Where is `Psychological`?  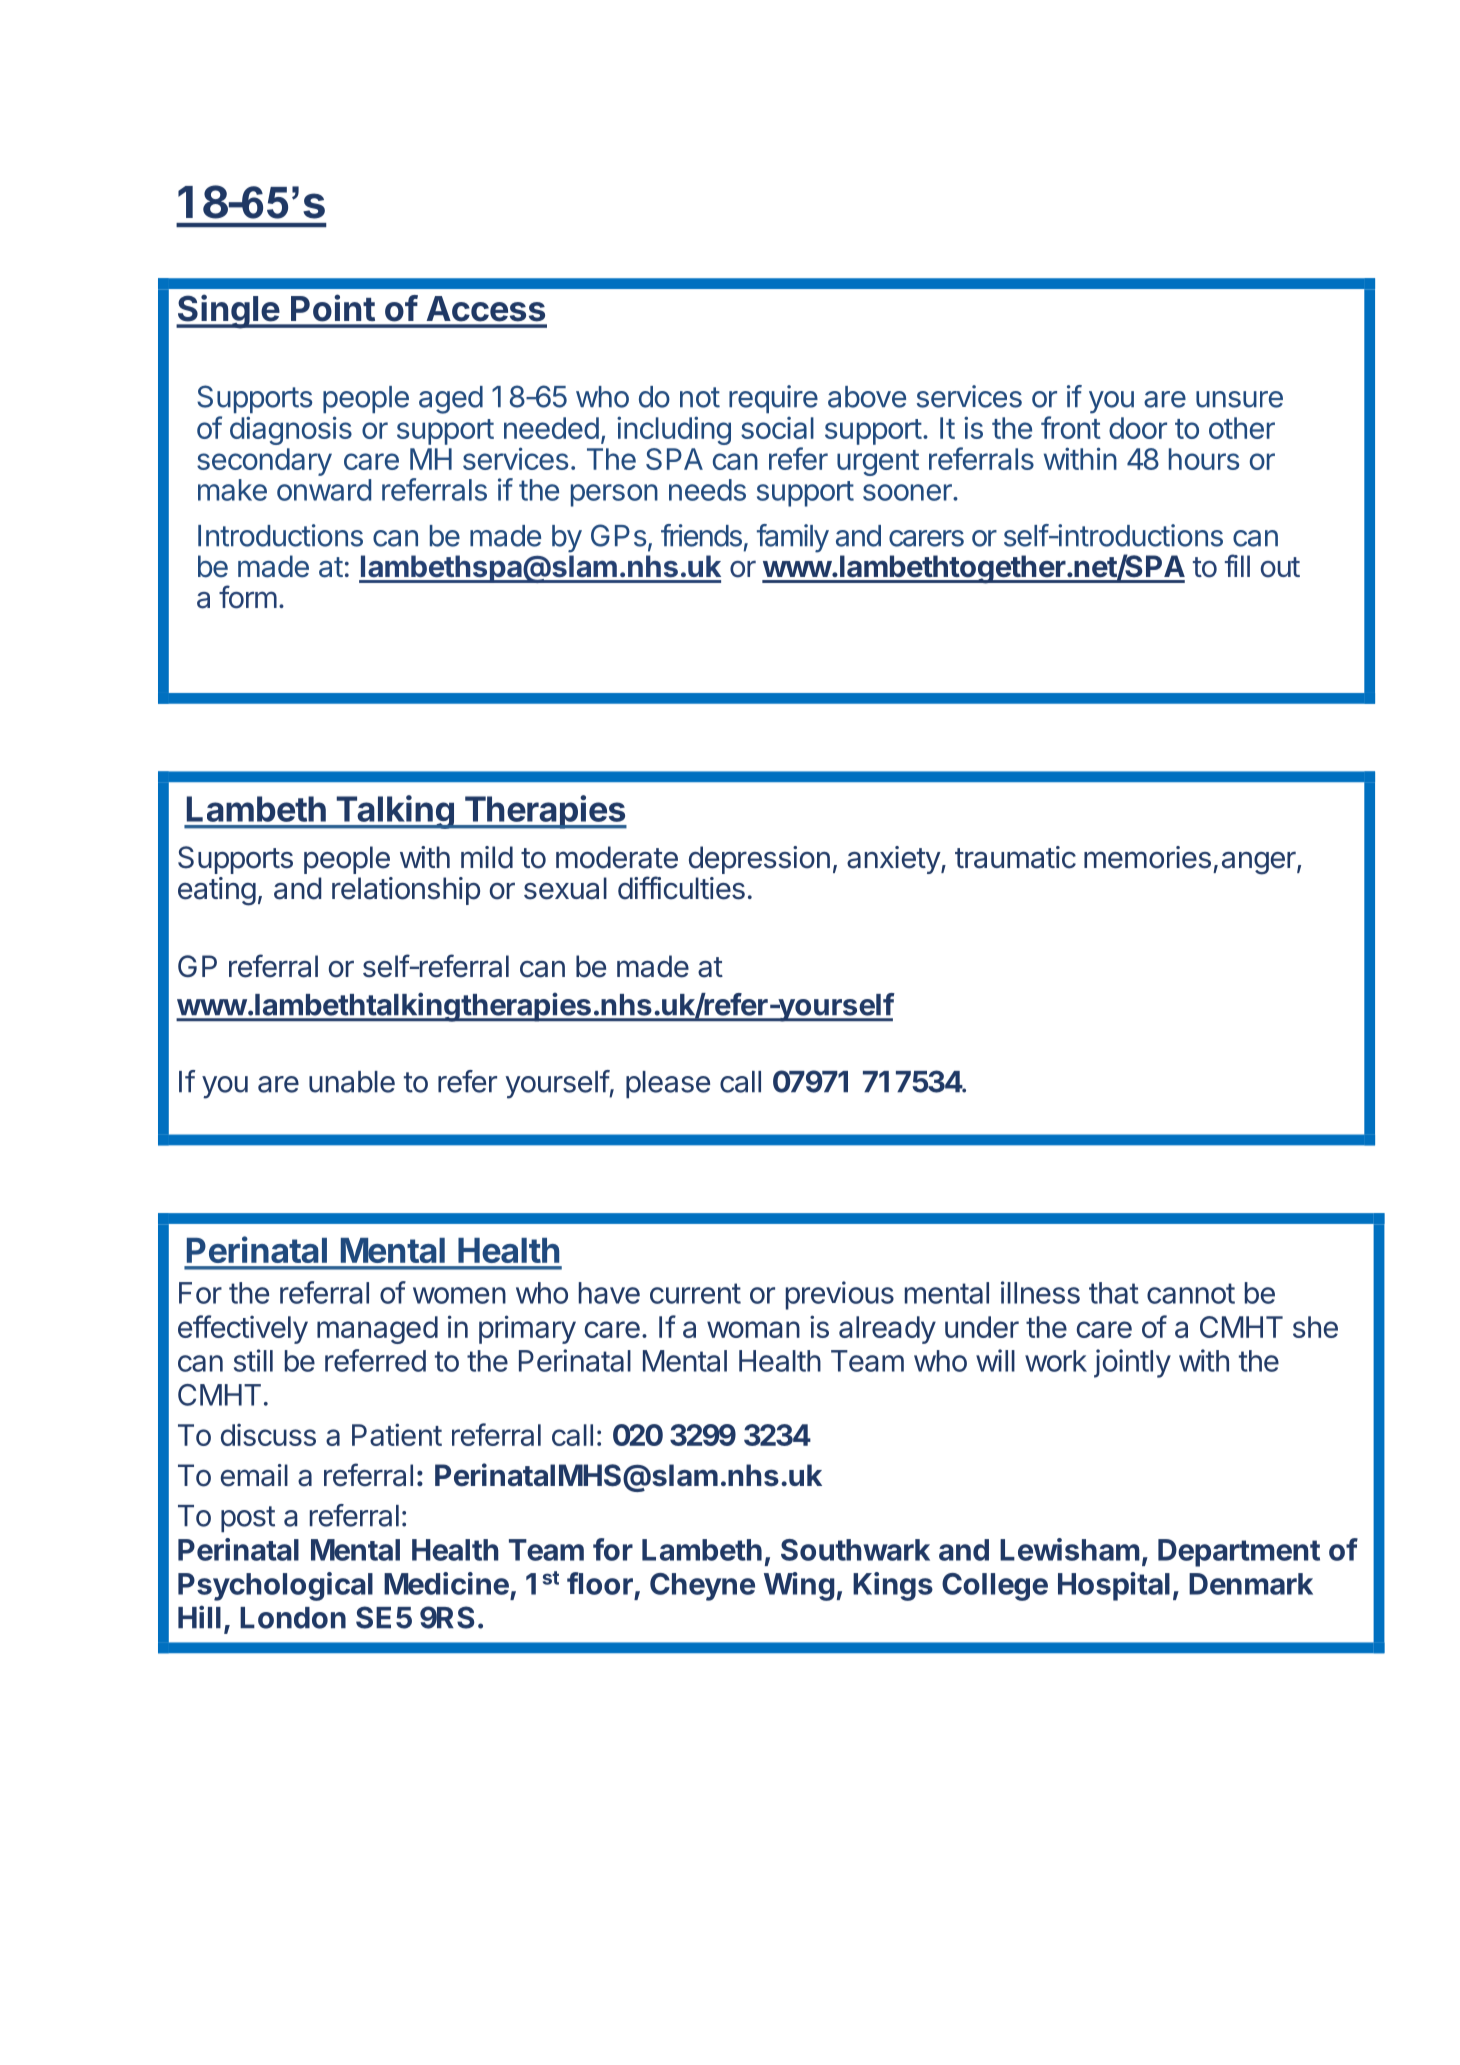
Psychological is located at coordinates (275, 1586).
